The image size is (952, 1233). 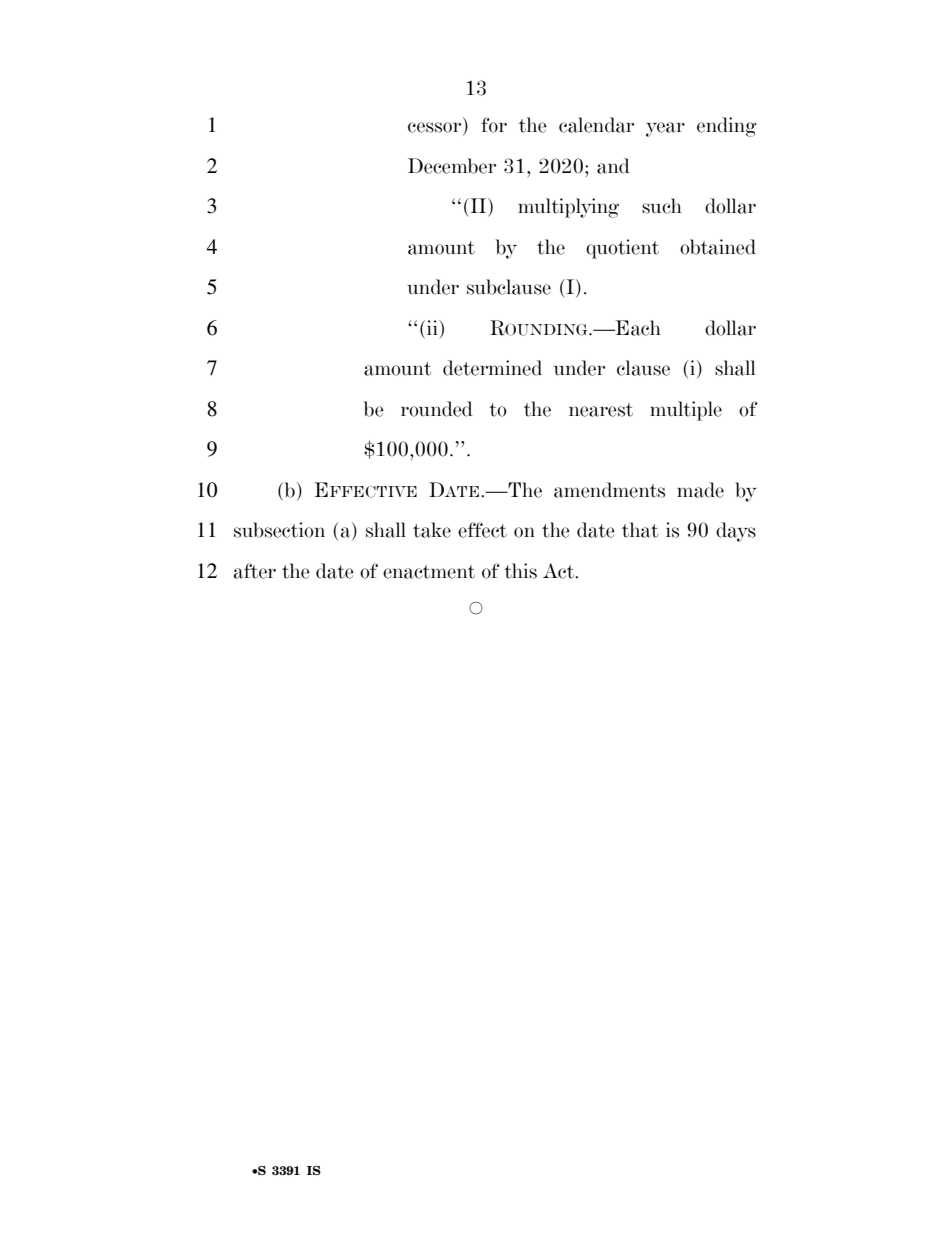 I want to click on after, so click(x=255, y=571).
